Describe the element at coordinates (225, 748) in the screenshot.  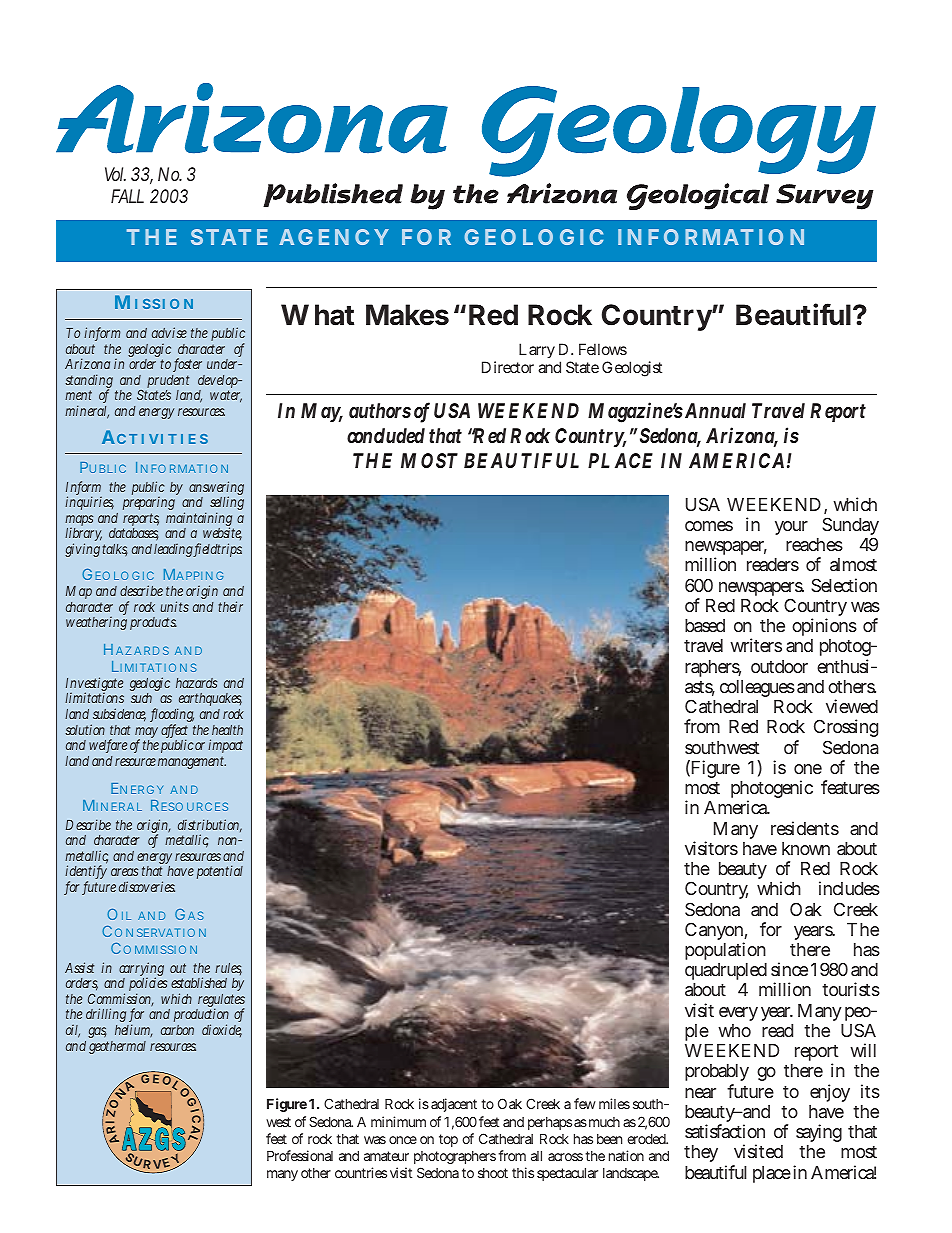
I see `impact` at that location.
